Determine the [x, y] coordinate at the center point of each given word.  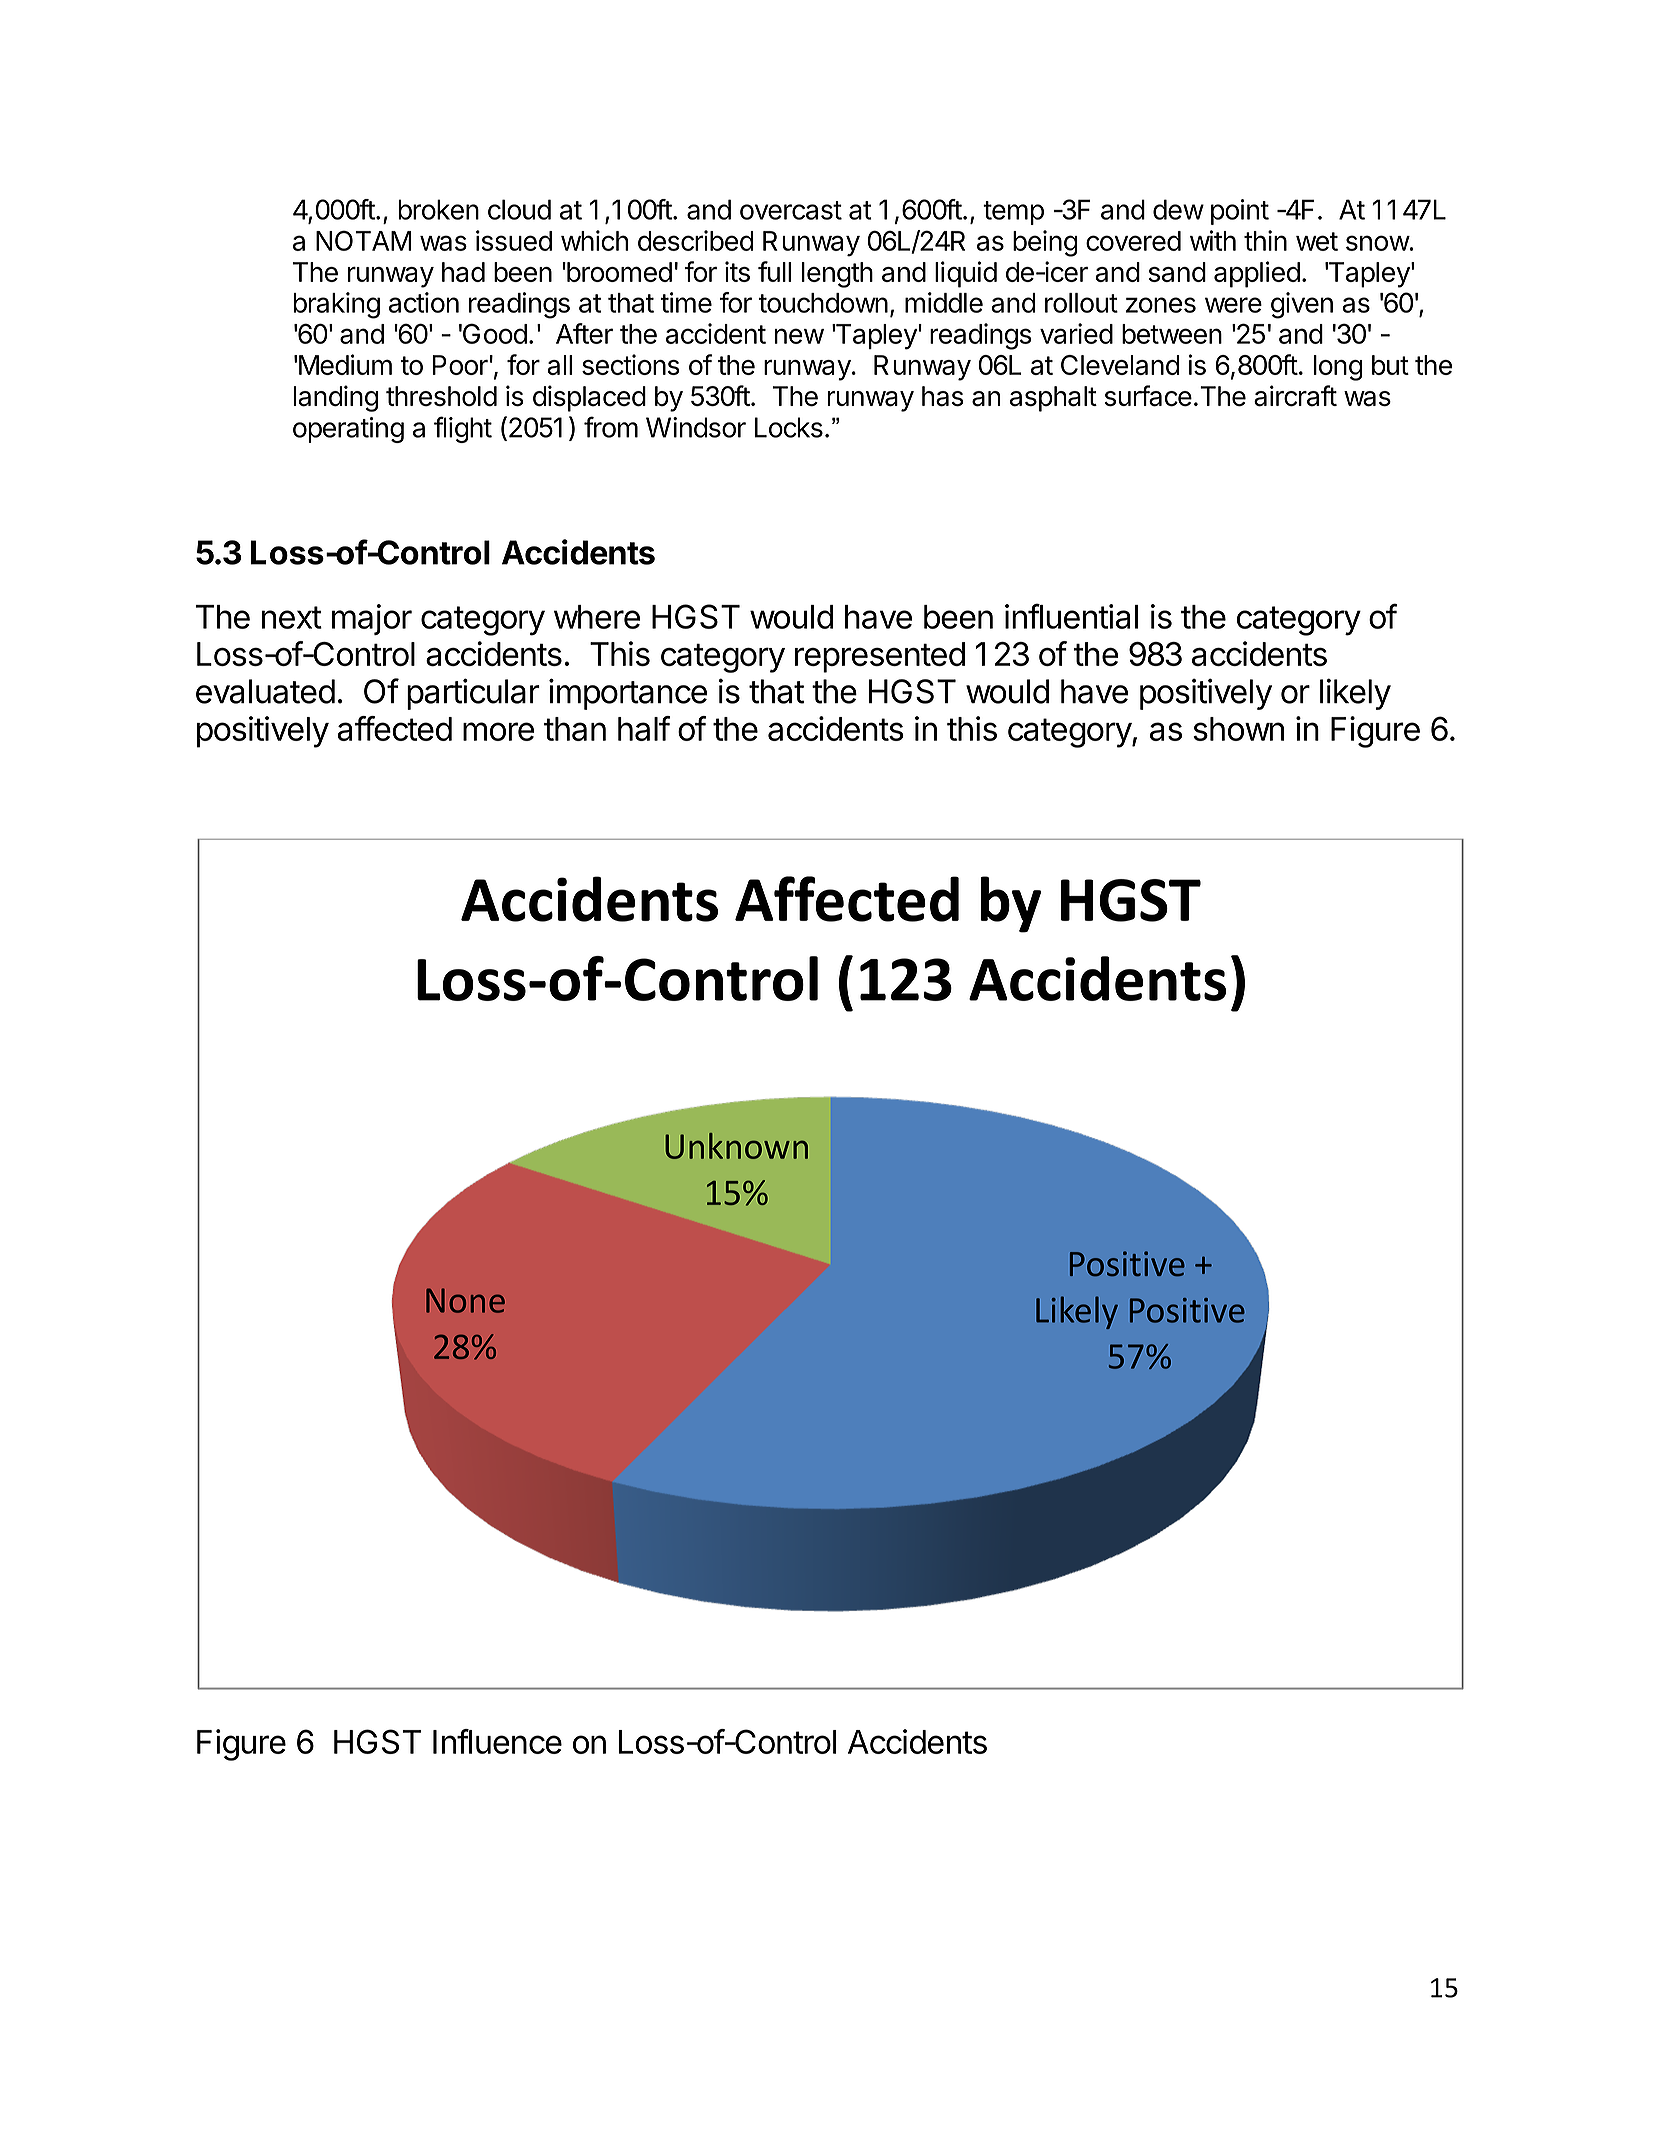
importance [628, 694]
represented [880, 657]
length [837, 275]
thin [1265, 240]
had [463, 272]
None [465, 1300]
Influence [497, 1741]
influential [1071, 616]
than [575, 729]
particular [473, 694]
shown [1238, 729]
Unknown [736, 1146]
